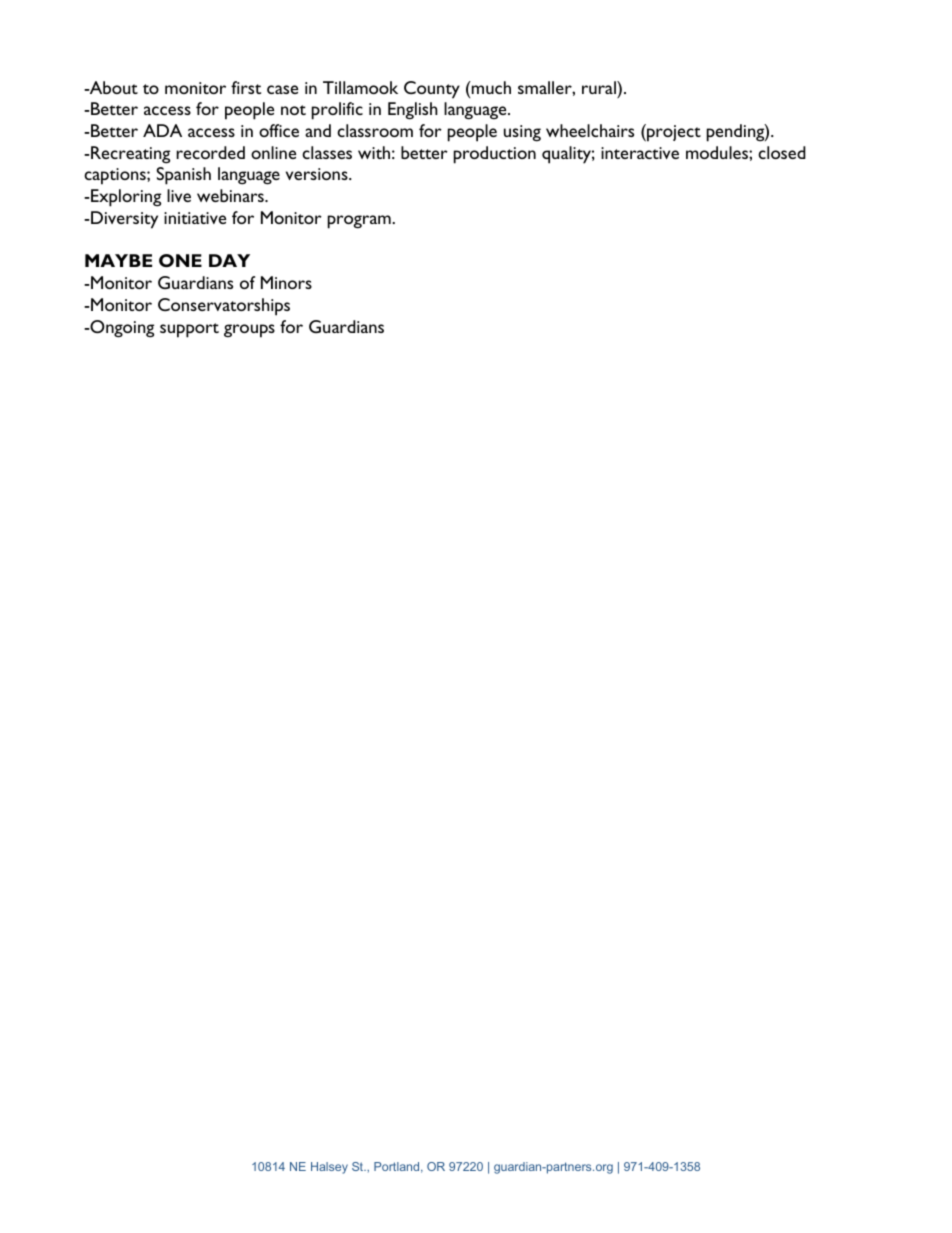 The height and width of the page is (1233, 952). Describe the element at coordinates (673, 133) in the page. I see `project` at that location.
